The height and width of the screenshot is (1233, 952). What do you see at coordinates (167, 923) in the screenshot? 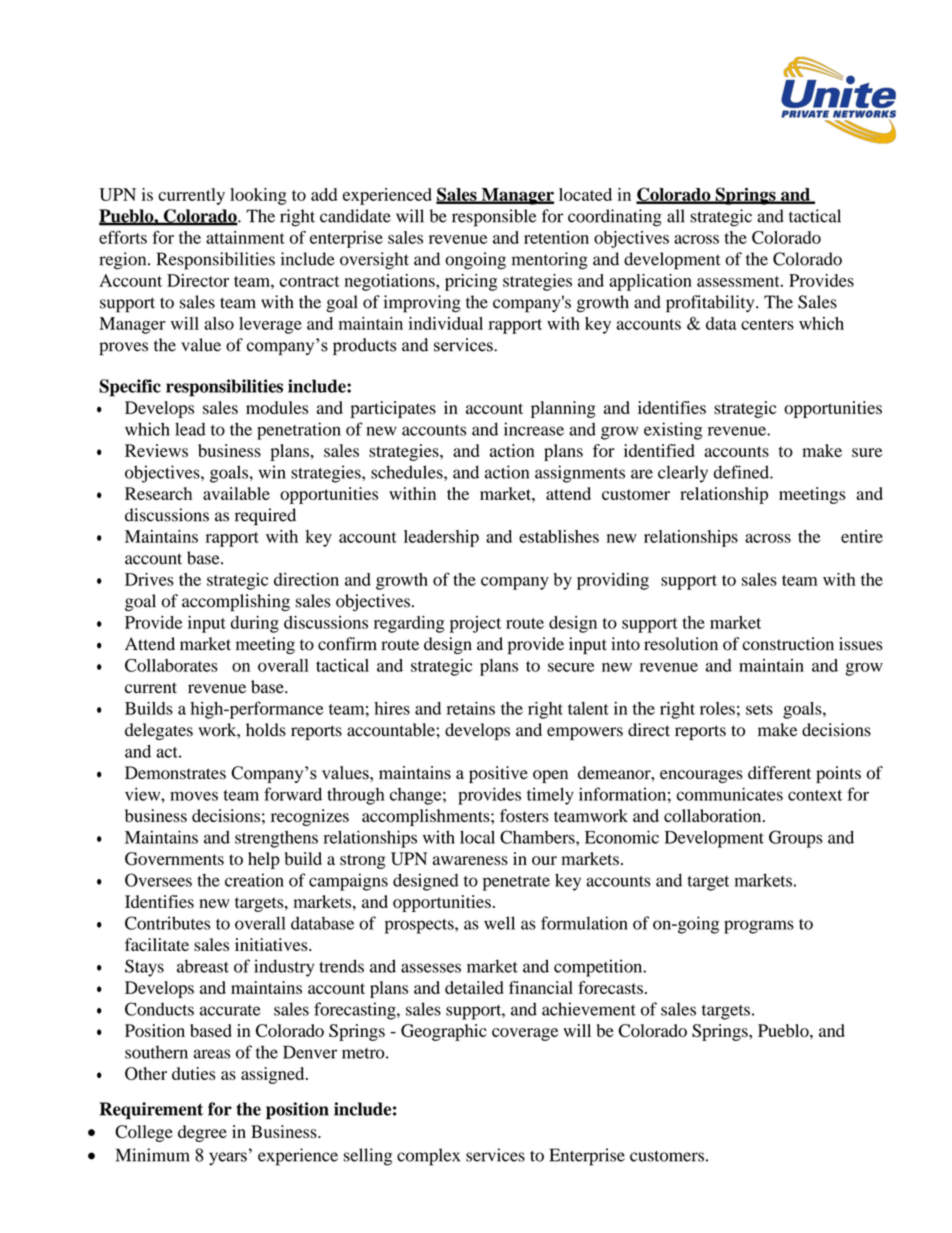
I see `Contributes` at bounding box center [167, 923].
